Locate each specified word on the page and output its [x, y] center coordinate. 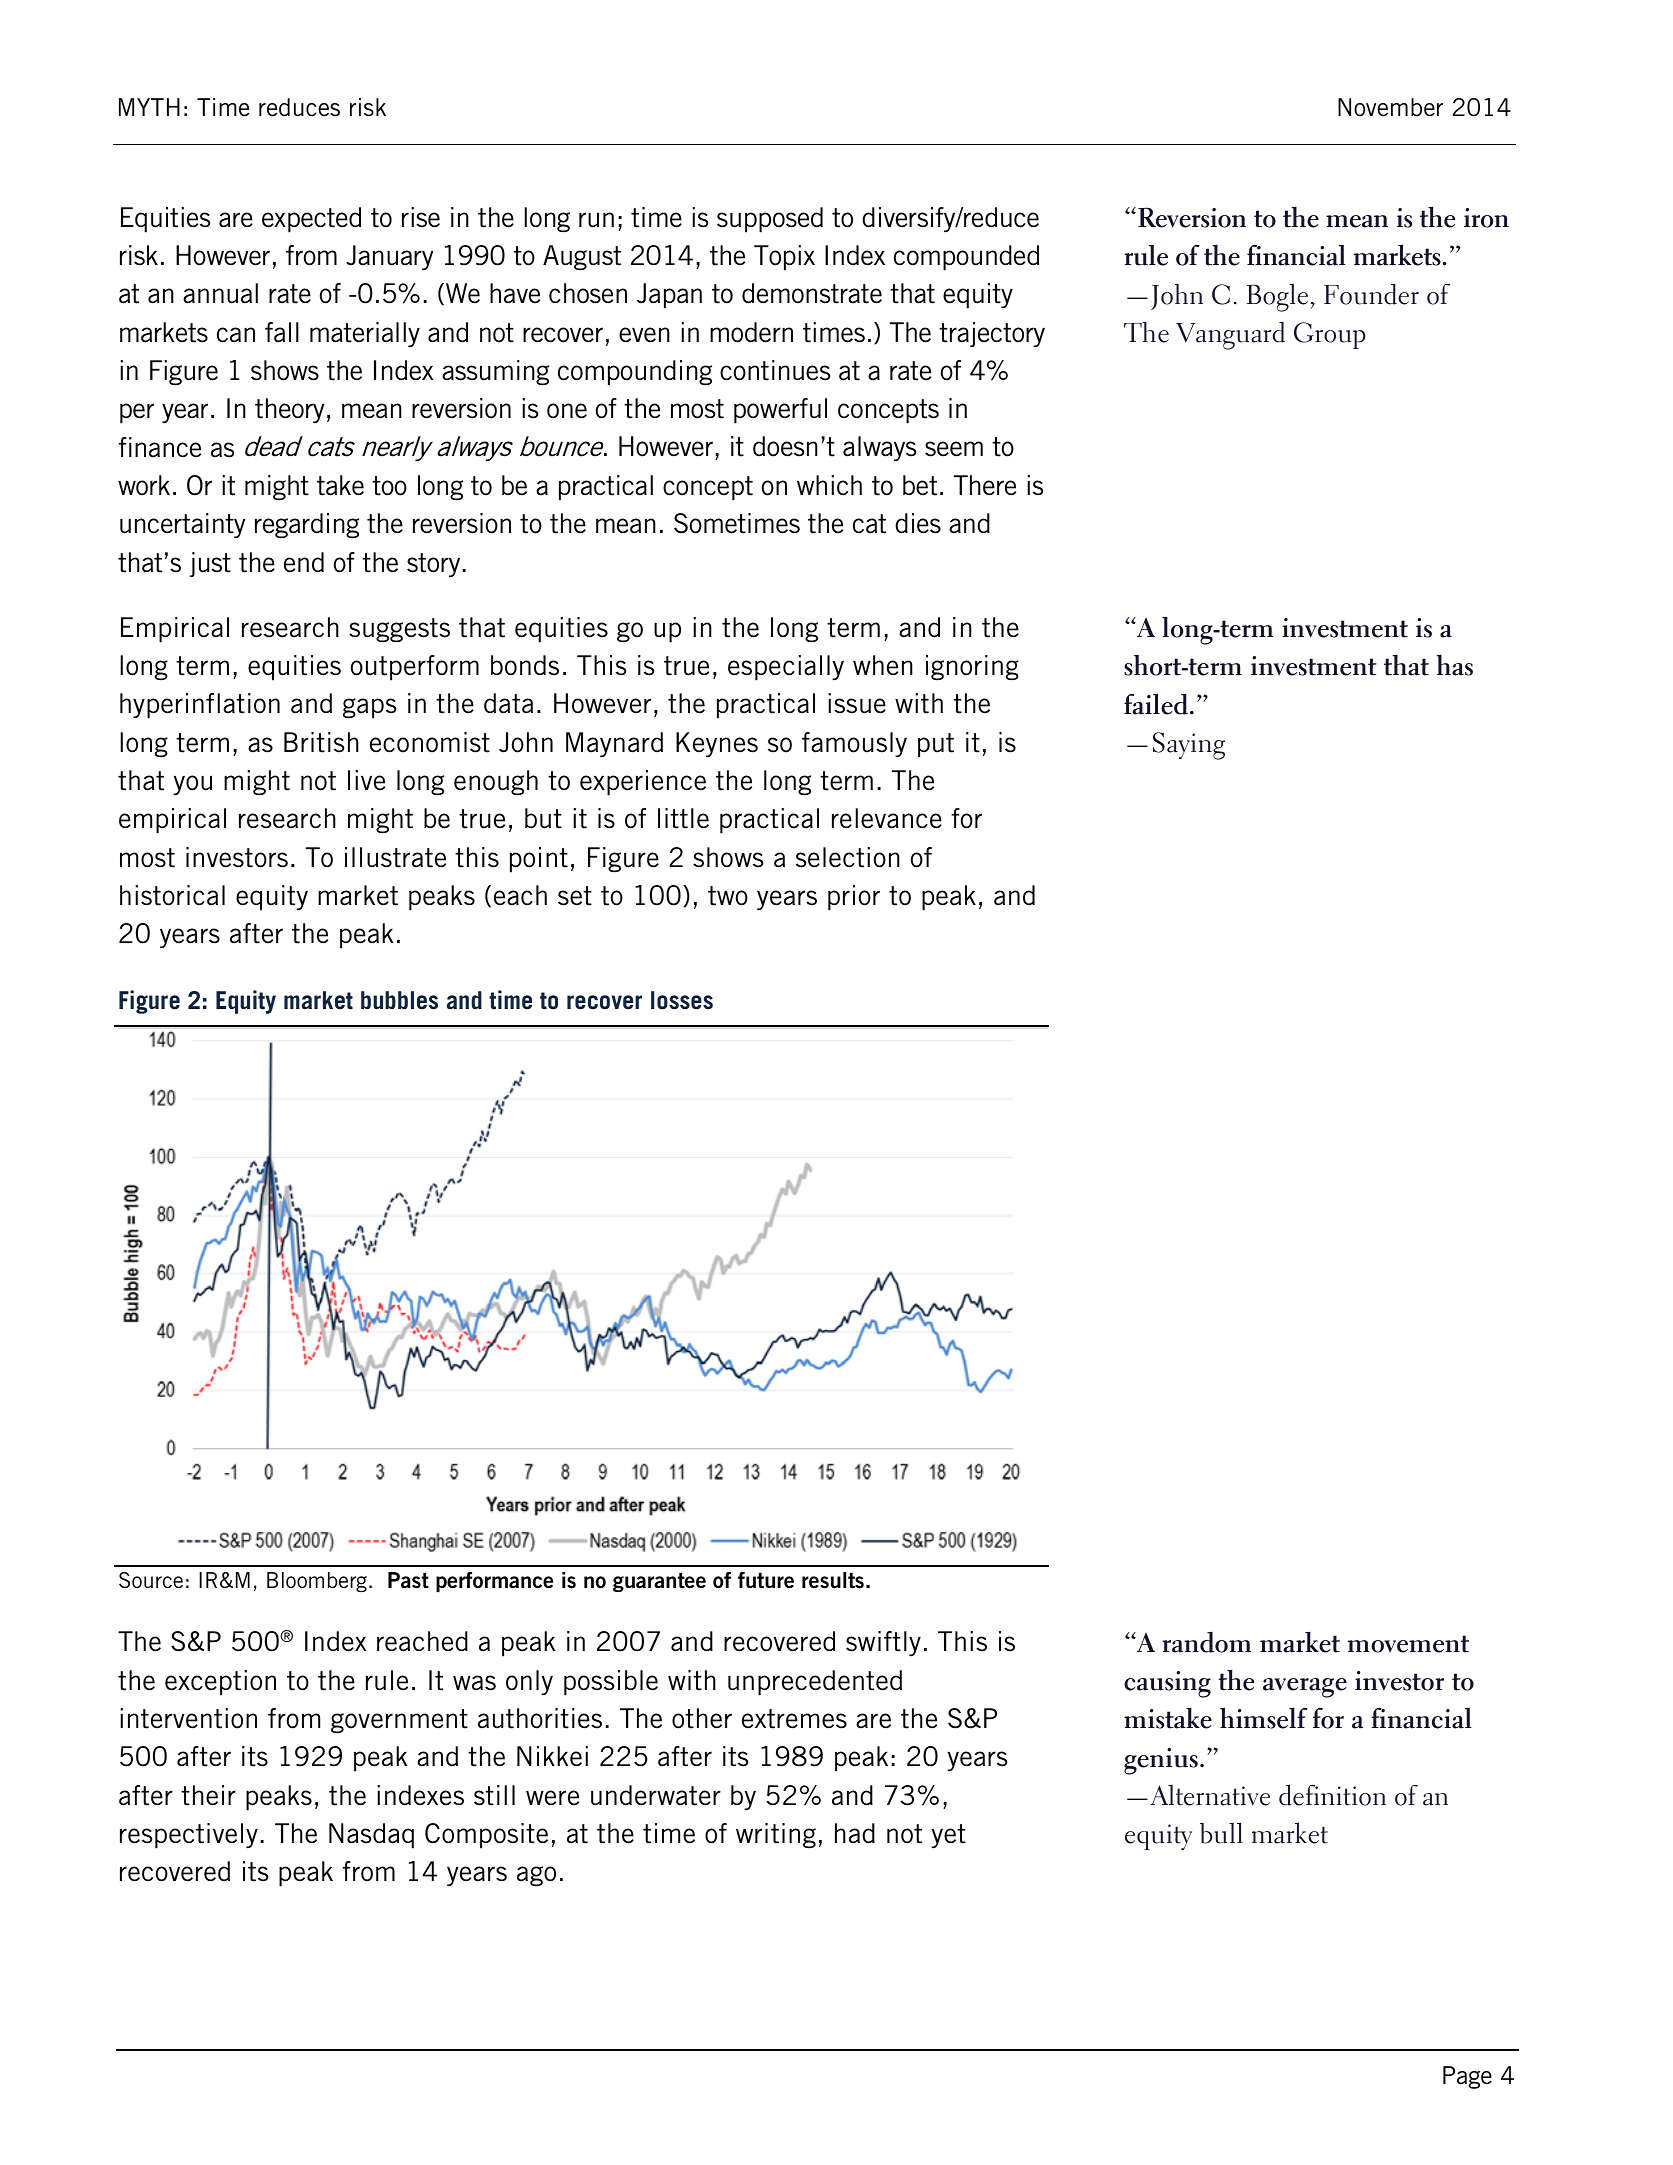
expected [311, 220]
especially [786, 668]
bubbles [399, 1000]
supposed [770, 220]
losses [682, 1000]
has [1454, 665]
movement [1408, 1644]
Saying [1189, 746]
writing [776, 1836]
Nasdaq [371, 1836]
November [1390, 107]
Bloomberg [317, 1582]
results [833, 1580]
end [304, 562]
